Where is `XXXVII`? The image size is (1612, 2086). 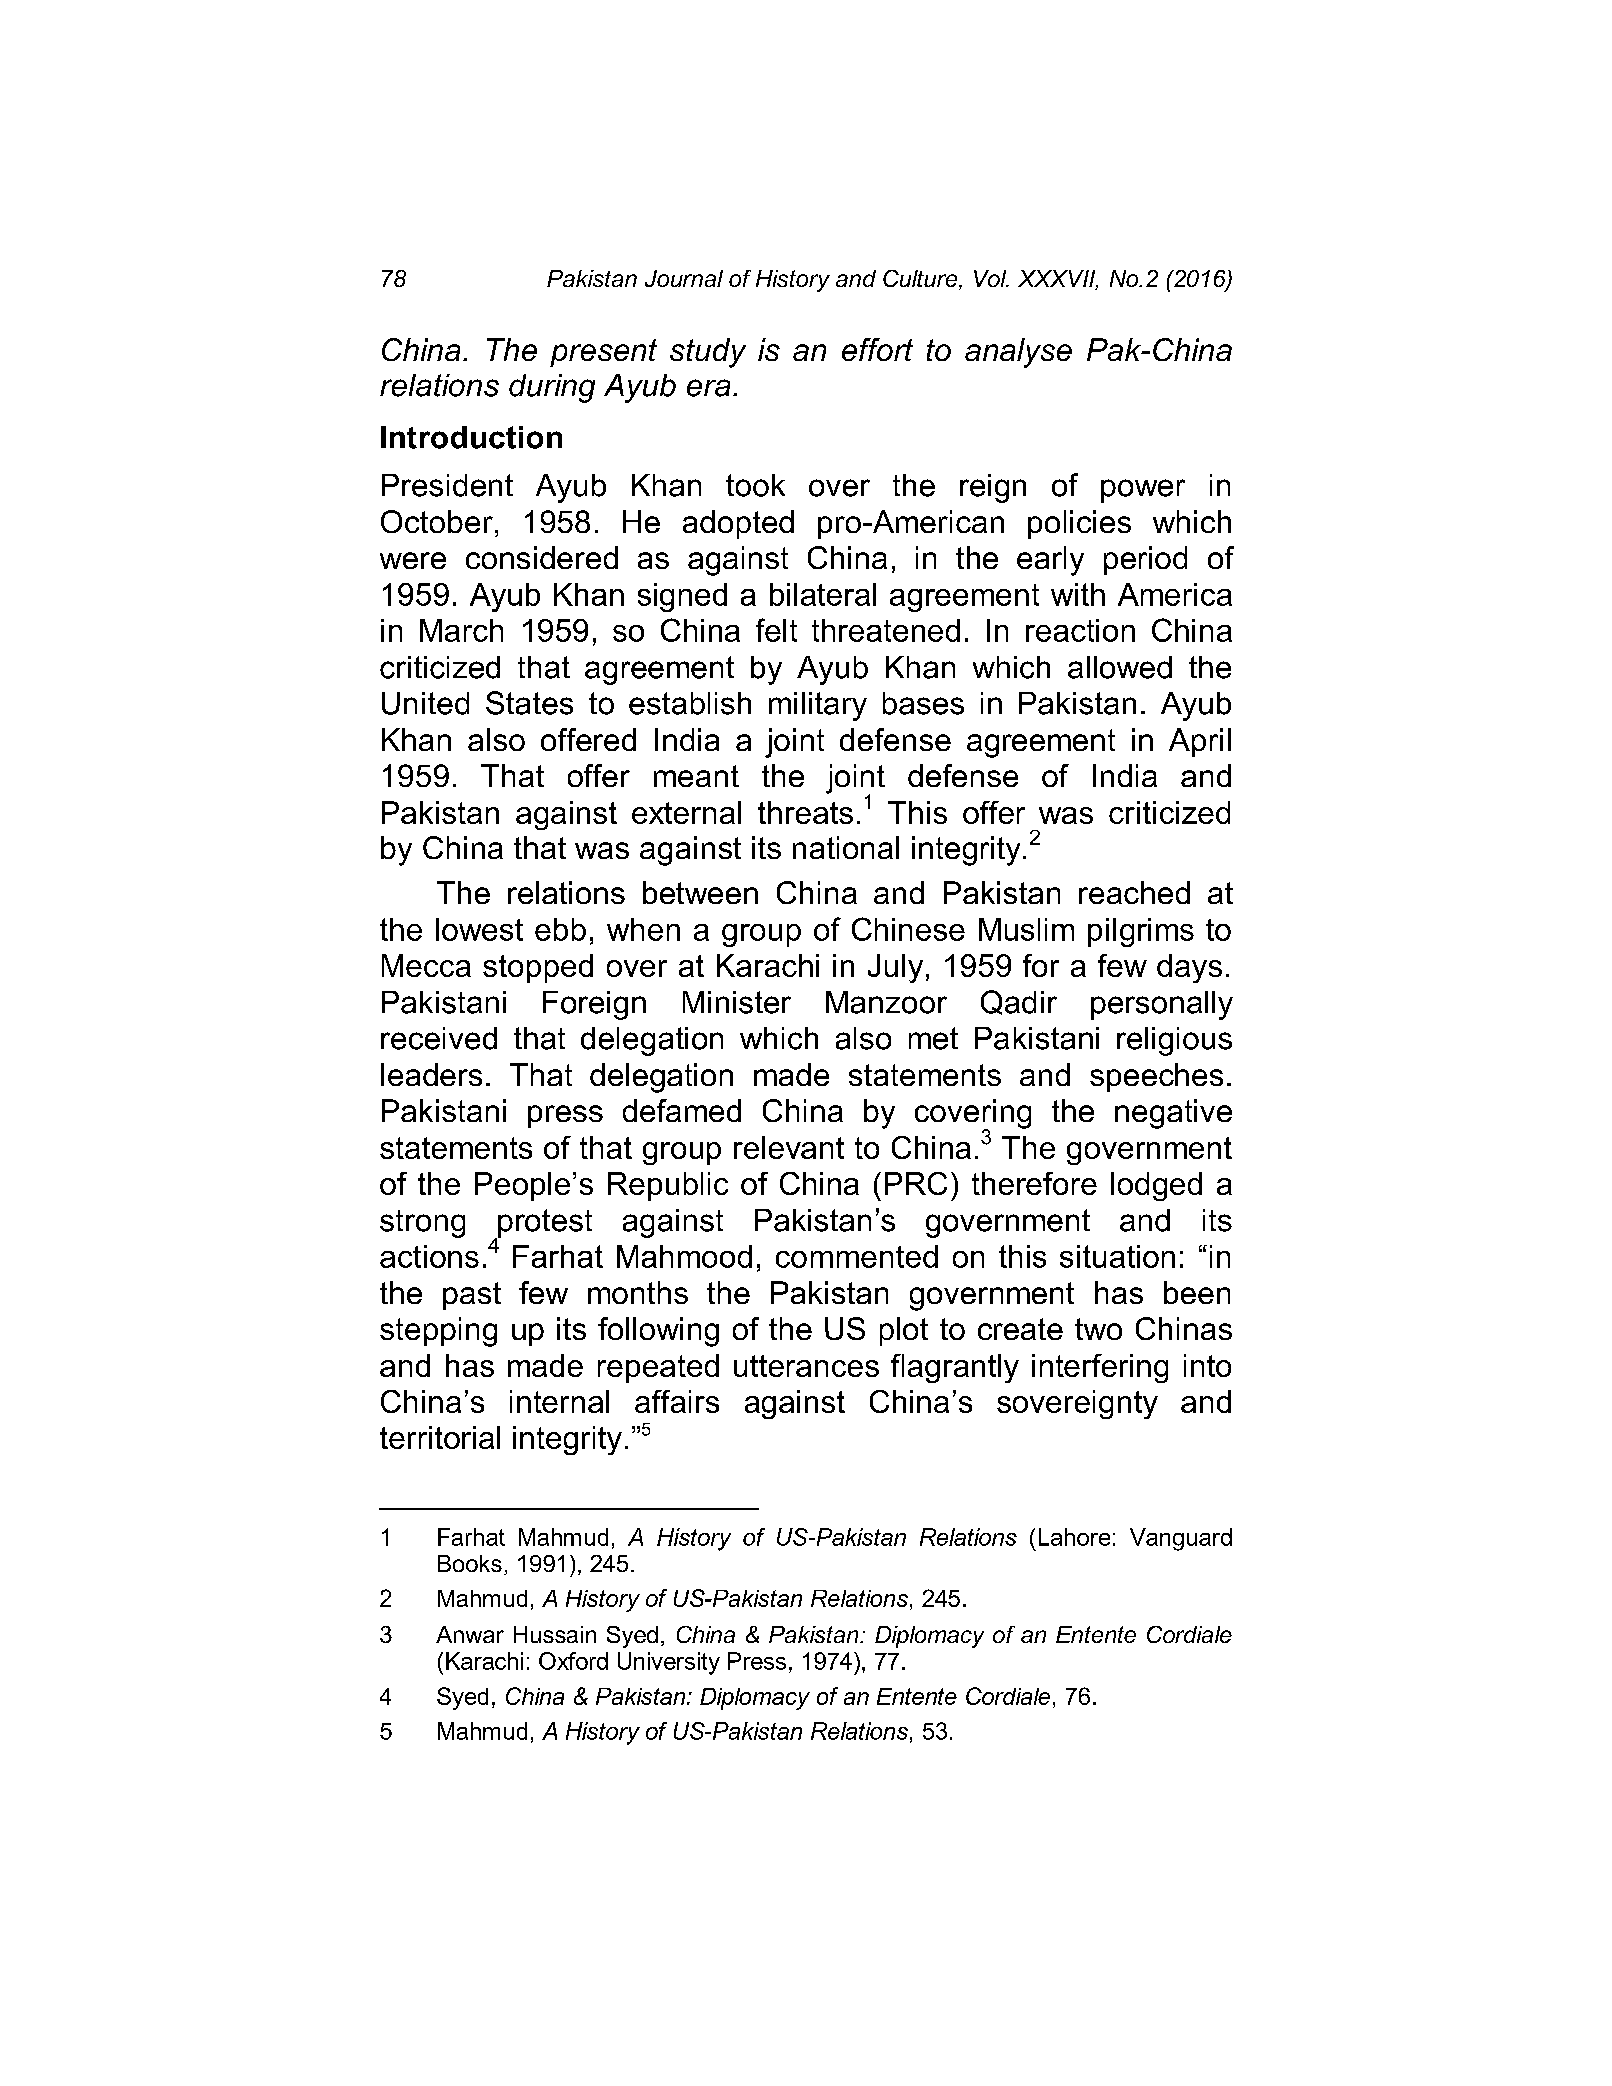 XXXVII is located at coordinates (1058, 279).
